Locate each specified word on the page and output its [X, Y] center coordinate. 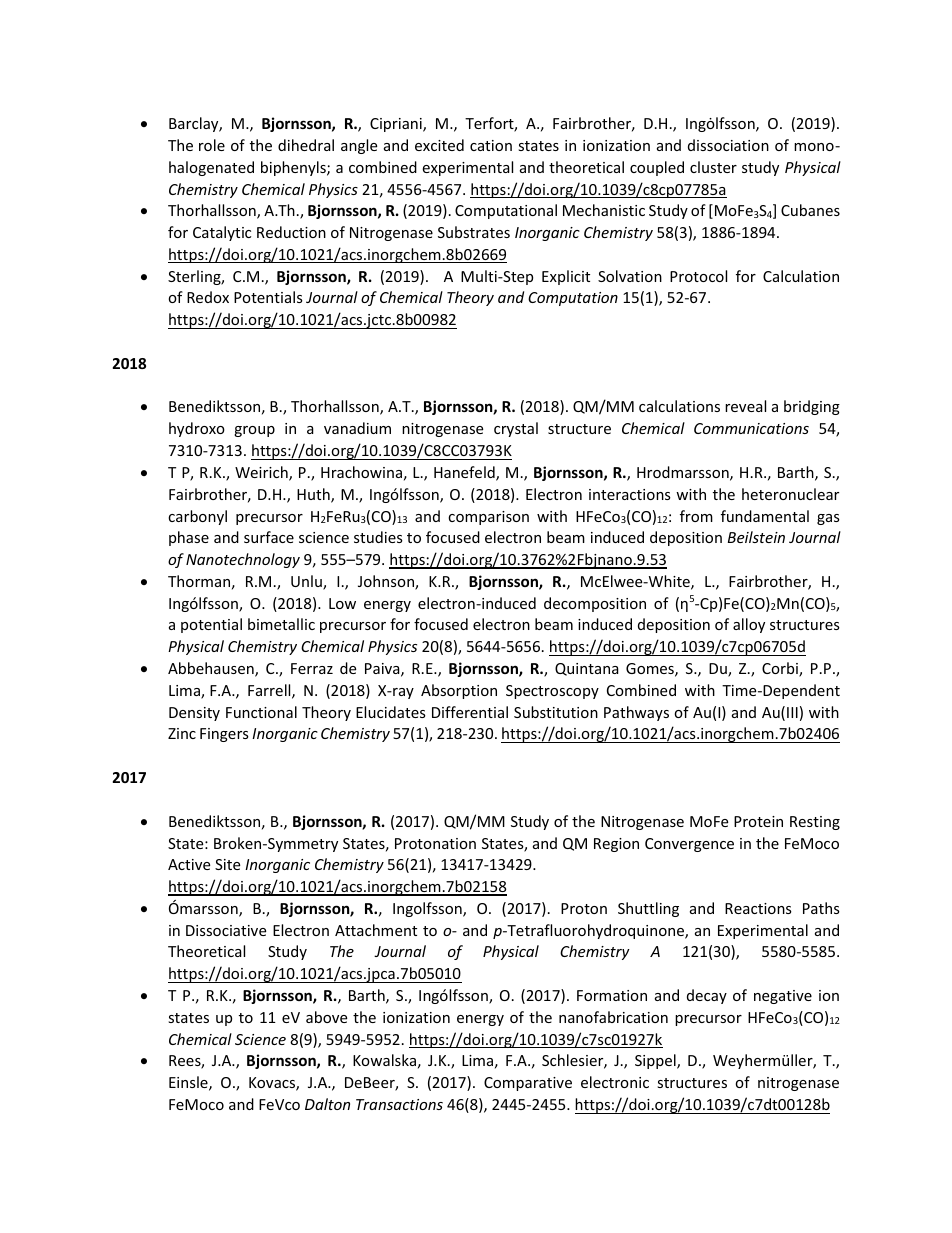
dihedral [306, 145]
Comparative [528, 1084]
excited [439, 145]
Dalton [327, 1104]
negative [783, 997]
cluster [713, 167]
